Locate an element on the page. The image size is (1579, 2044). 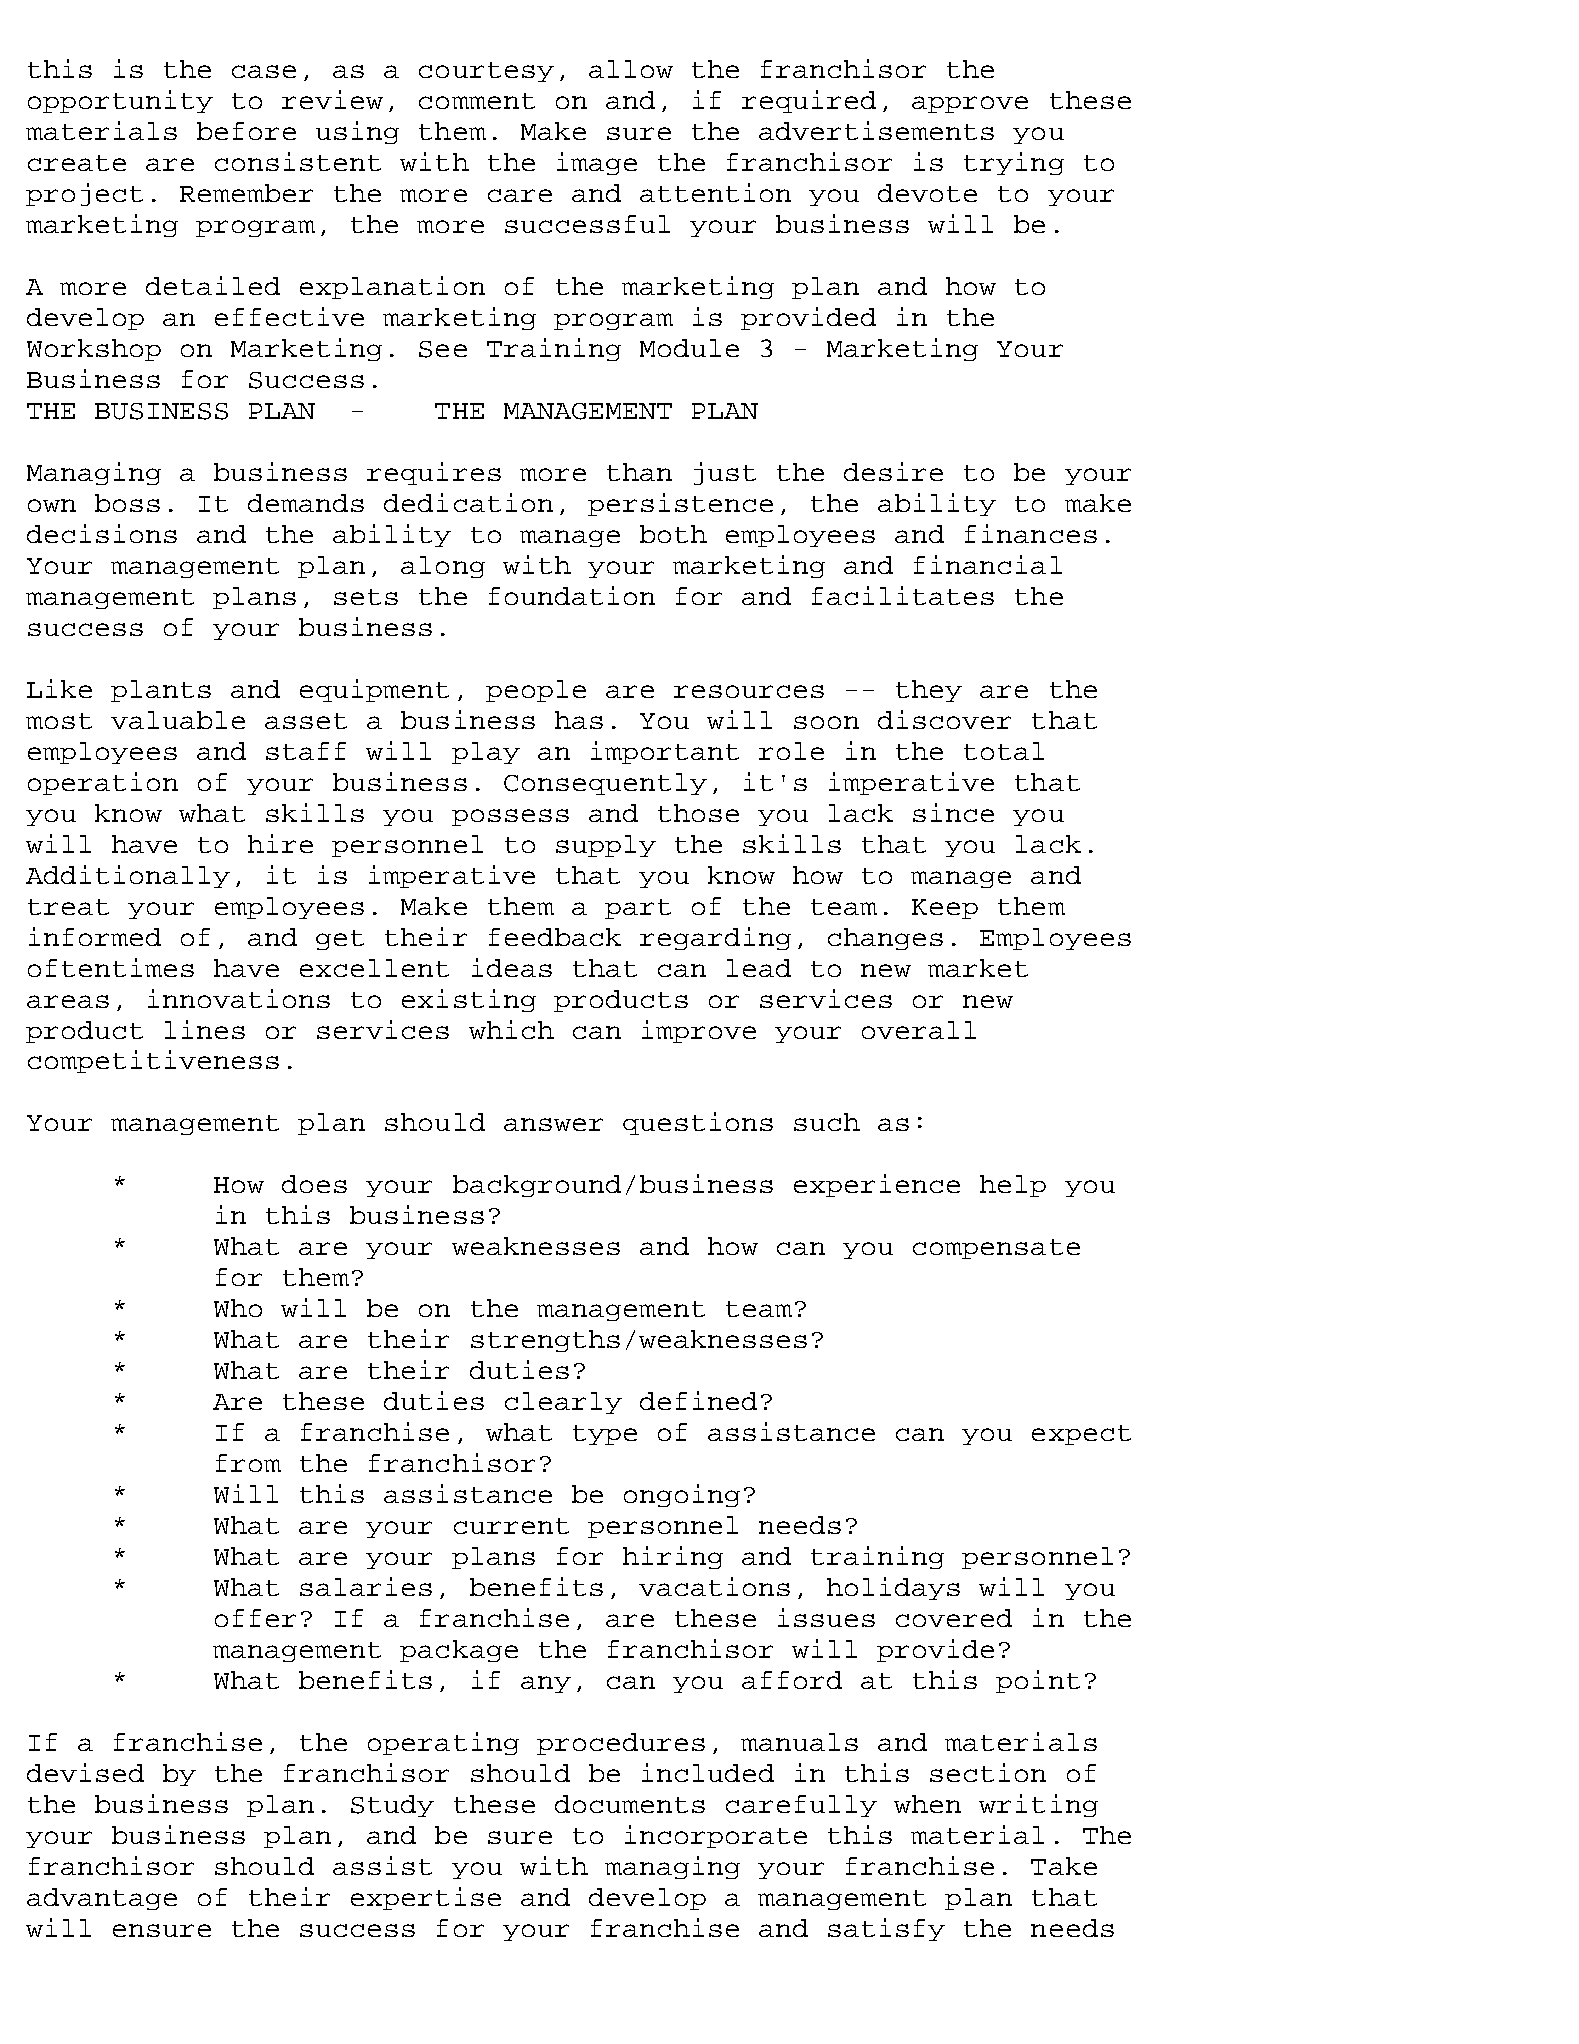
advantage is located at coordinates (102, 1899).
